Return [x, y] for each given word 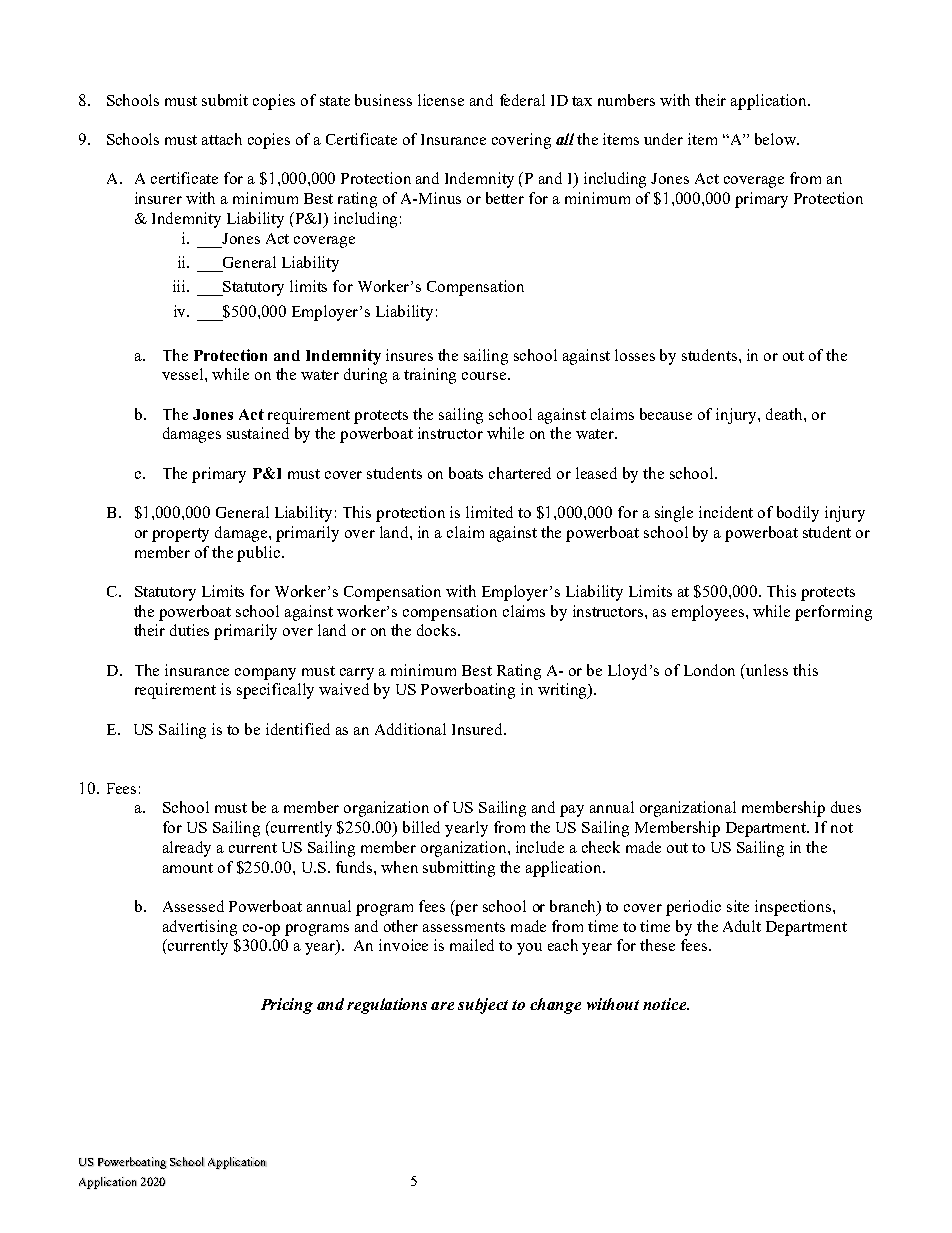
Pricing [287, 1006]
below [777, 139]
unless [766, 670]
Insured [479, 729]
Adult [742, 926]
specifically [275, 691]
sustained [258, 433]
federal [522, 100]
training [430, 376]
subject [483, 1006]
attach [222, 139]
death [785, 414]
